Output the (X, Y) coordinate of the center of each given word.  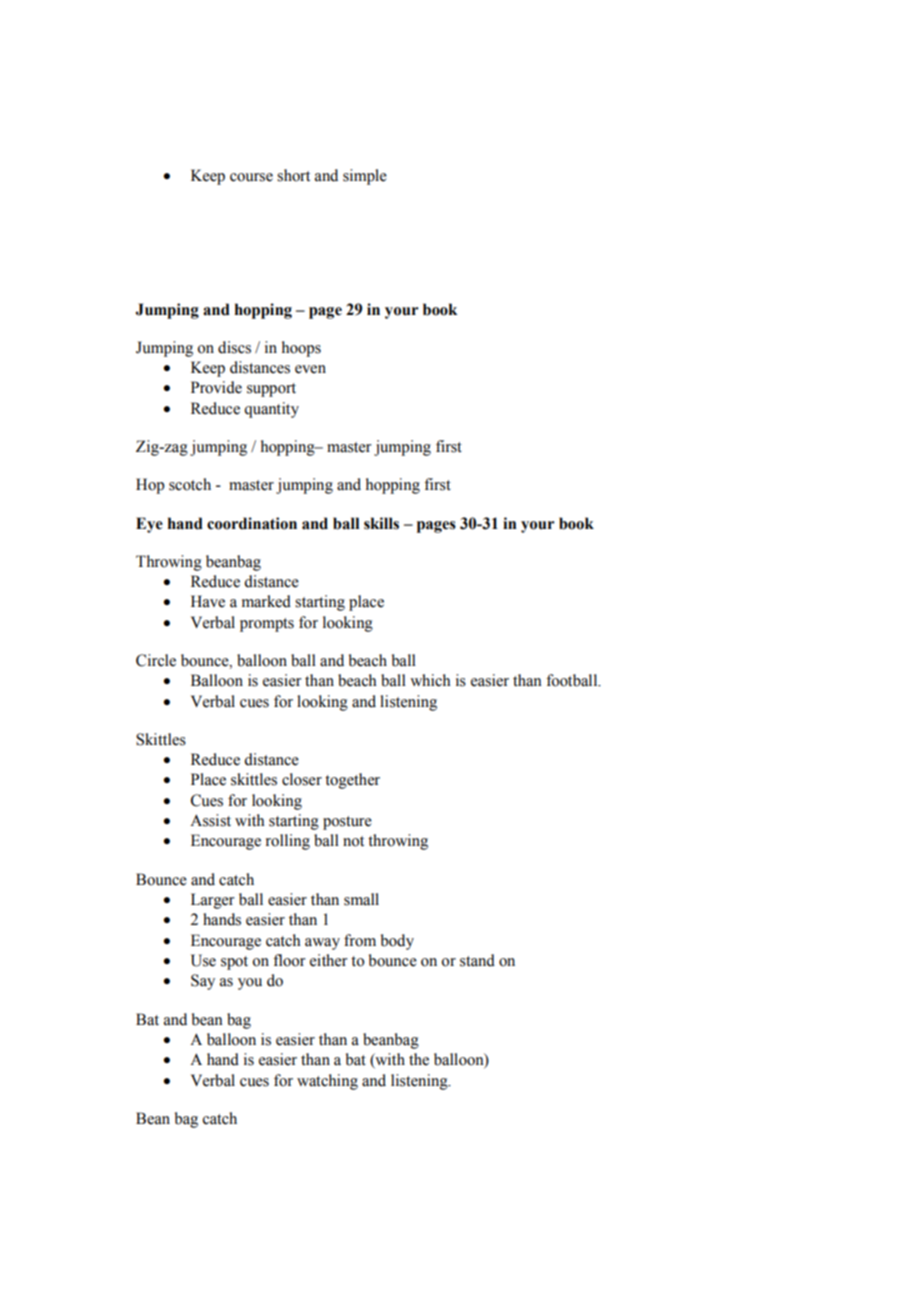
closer (302, 779)
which (430, 680)
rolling (288, 842)
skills (381, 523)
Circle (156, 660)
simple (365, 177)
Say (203, 982)
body (397, 942)
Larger (213, 901)
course (251, 177)
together (352, 781)
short (293, 175)
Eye (149, 525)
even (310, 369)
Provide (216, 387)
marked (266, 601)
